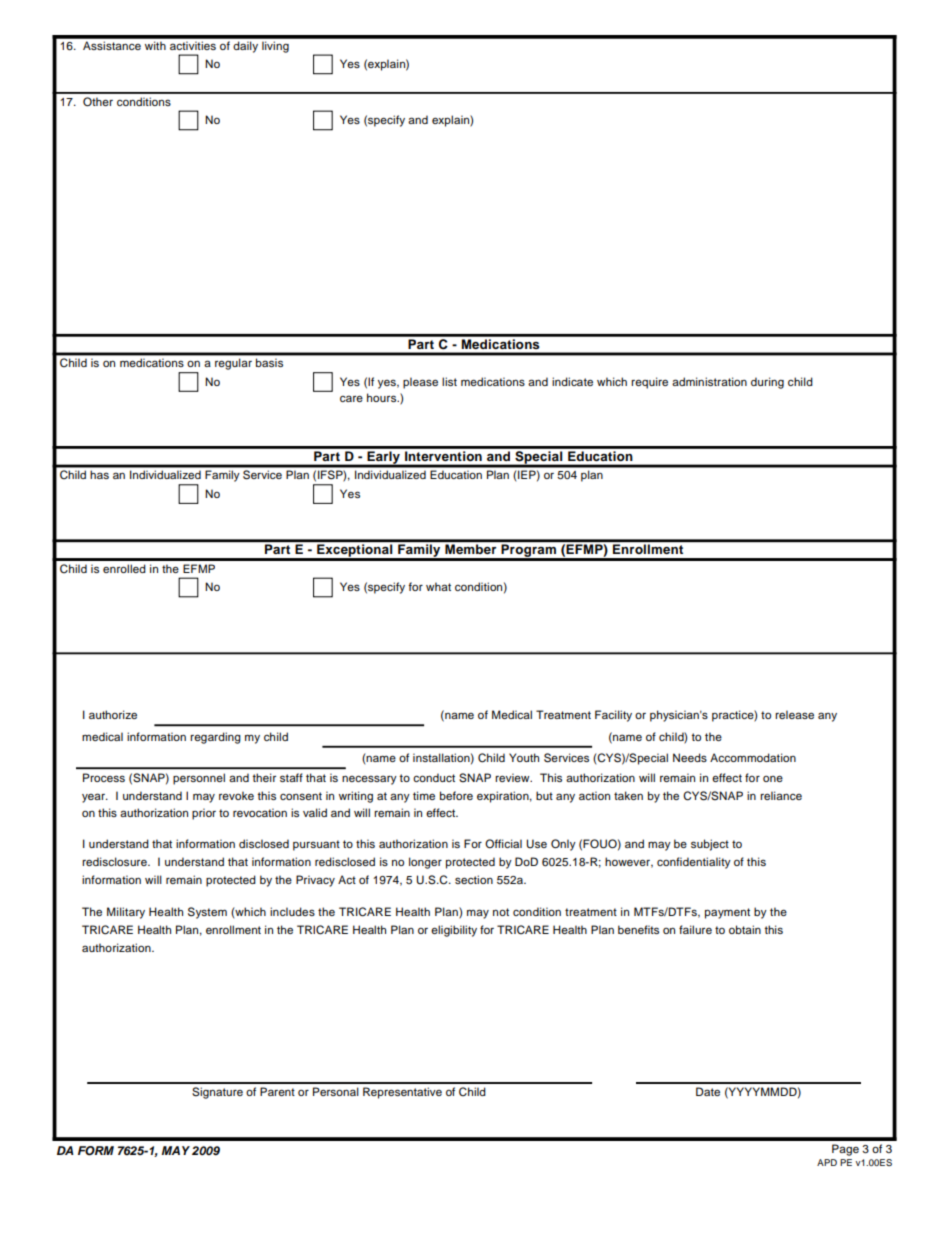 This screenshot has width=952, height=1233. I want to click on Signature, so click(217, 1093).
